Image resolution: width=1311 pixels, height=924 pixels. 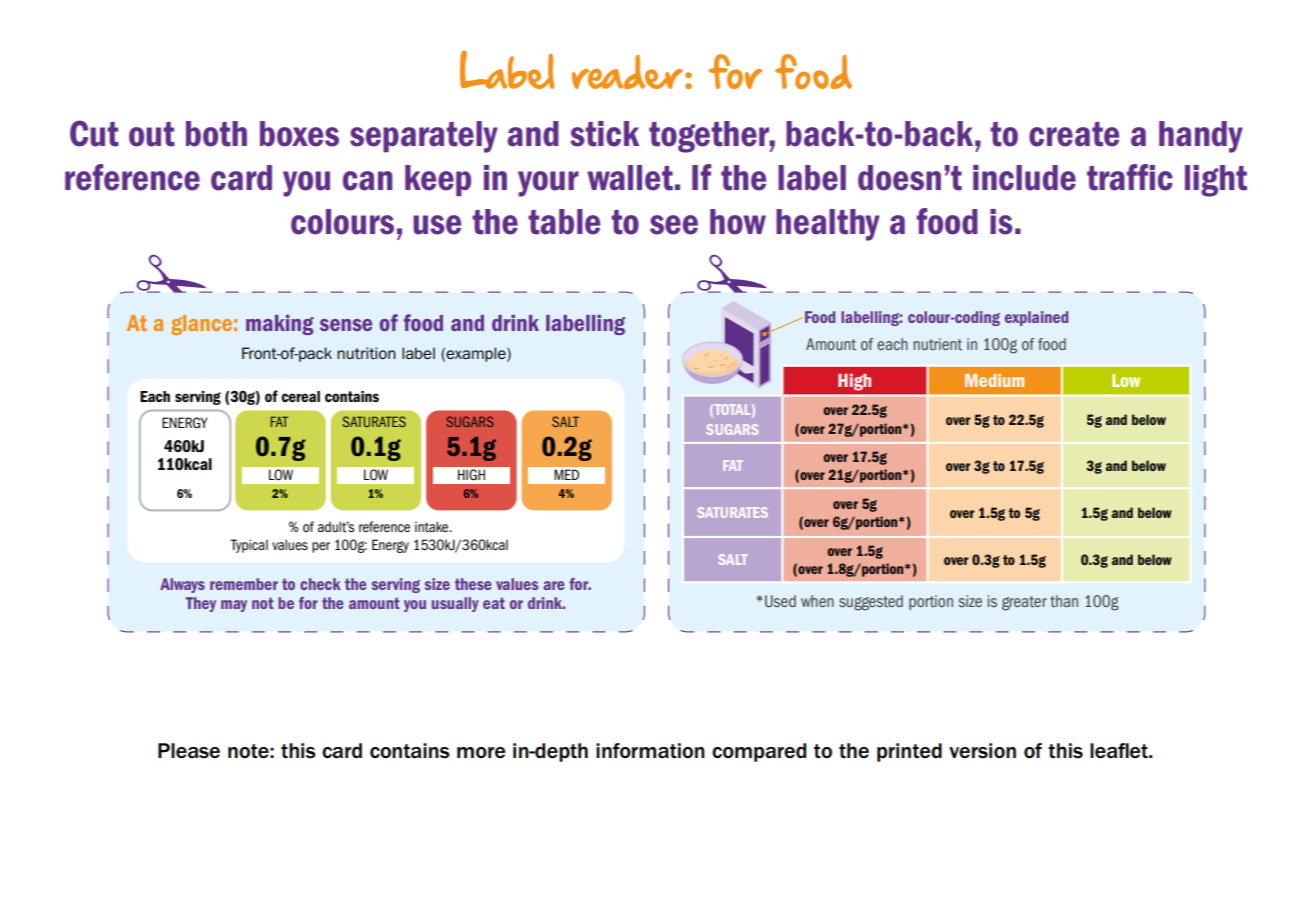 What do you see at coordinates (1074, 134) in the document?
I see `create` at bounding box center [1074, 134].
